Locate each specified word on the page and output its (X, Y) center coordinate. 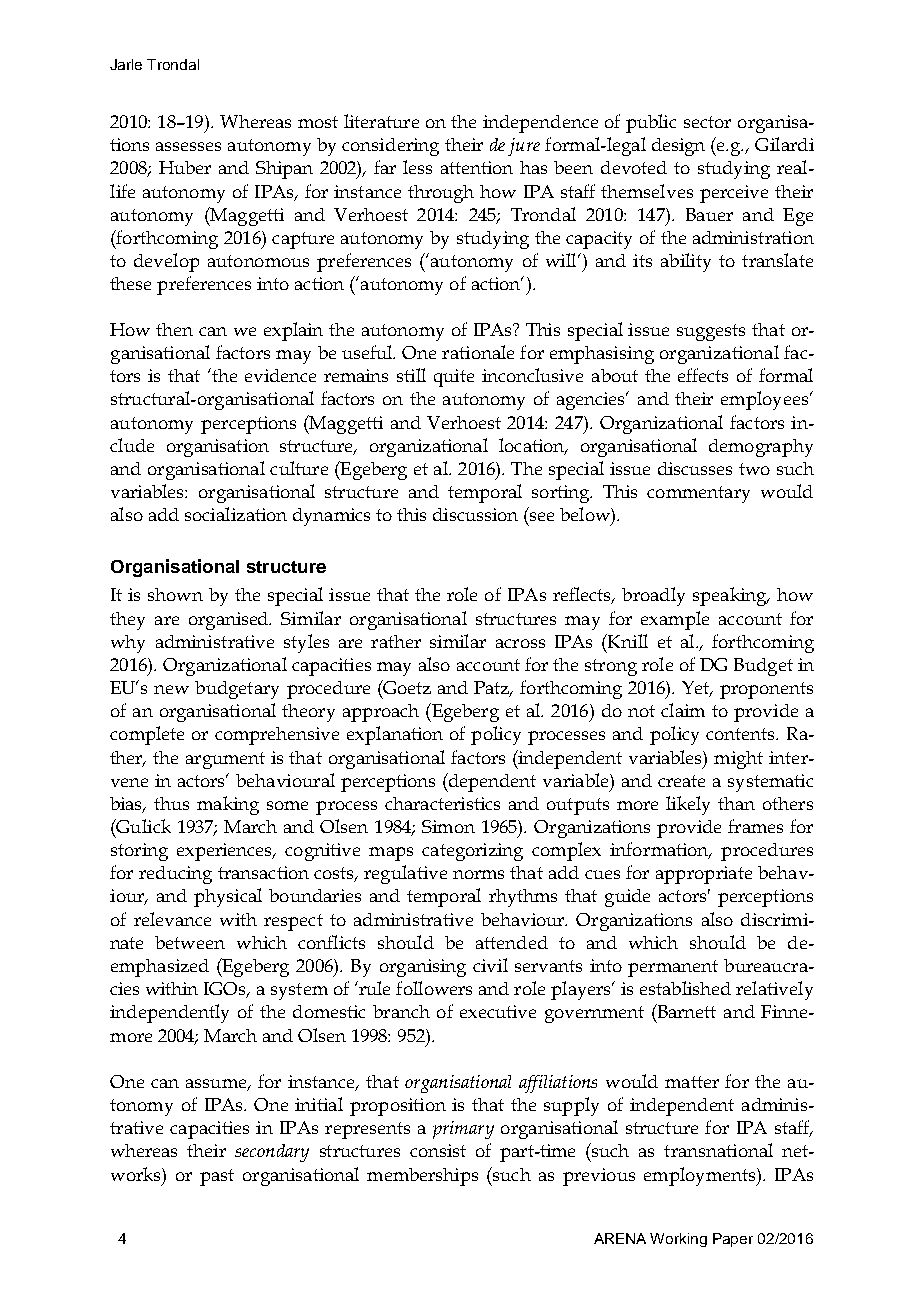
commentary (698, 494)
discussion (475, 514)
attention (477, 167)
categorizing (472, 852)
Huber (185, 167)
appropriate (704, 875)
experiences (225, 852)
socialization (236, 514)
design (678, 147)
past (217, 1177)
